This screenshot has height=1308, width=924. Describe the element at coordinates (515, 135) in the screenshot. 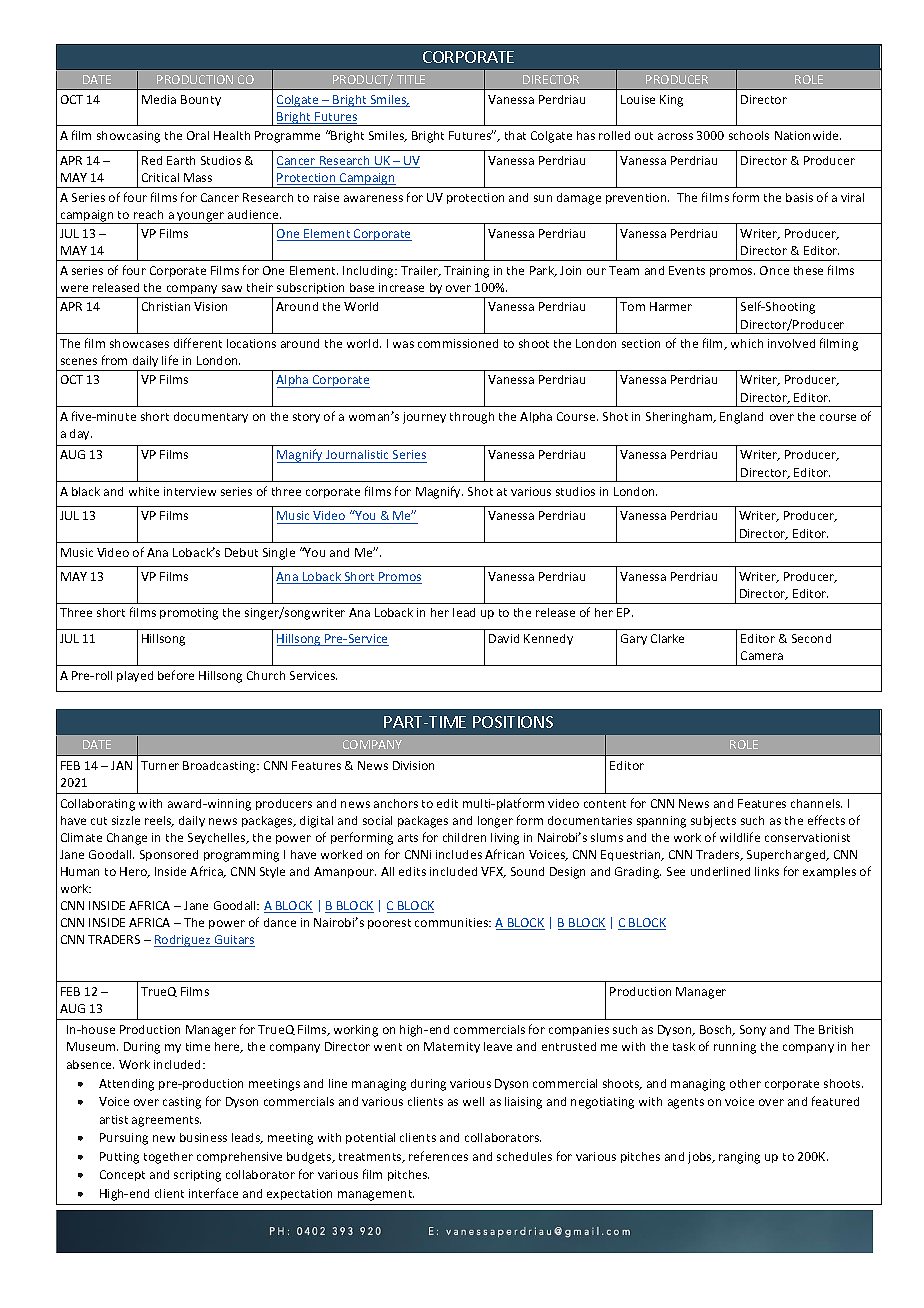

I see `that` at that location.
